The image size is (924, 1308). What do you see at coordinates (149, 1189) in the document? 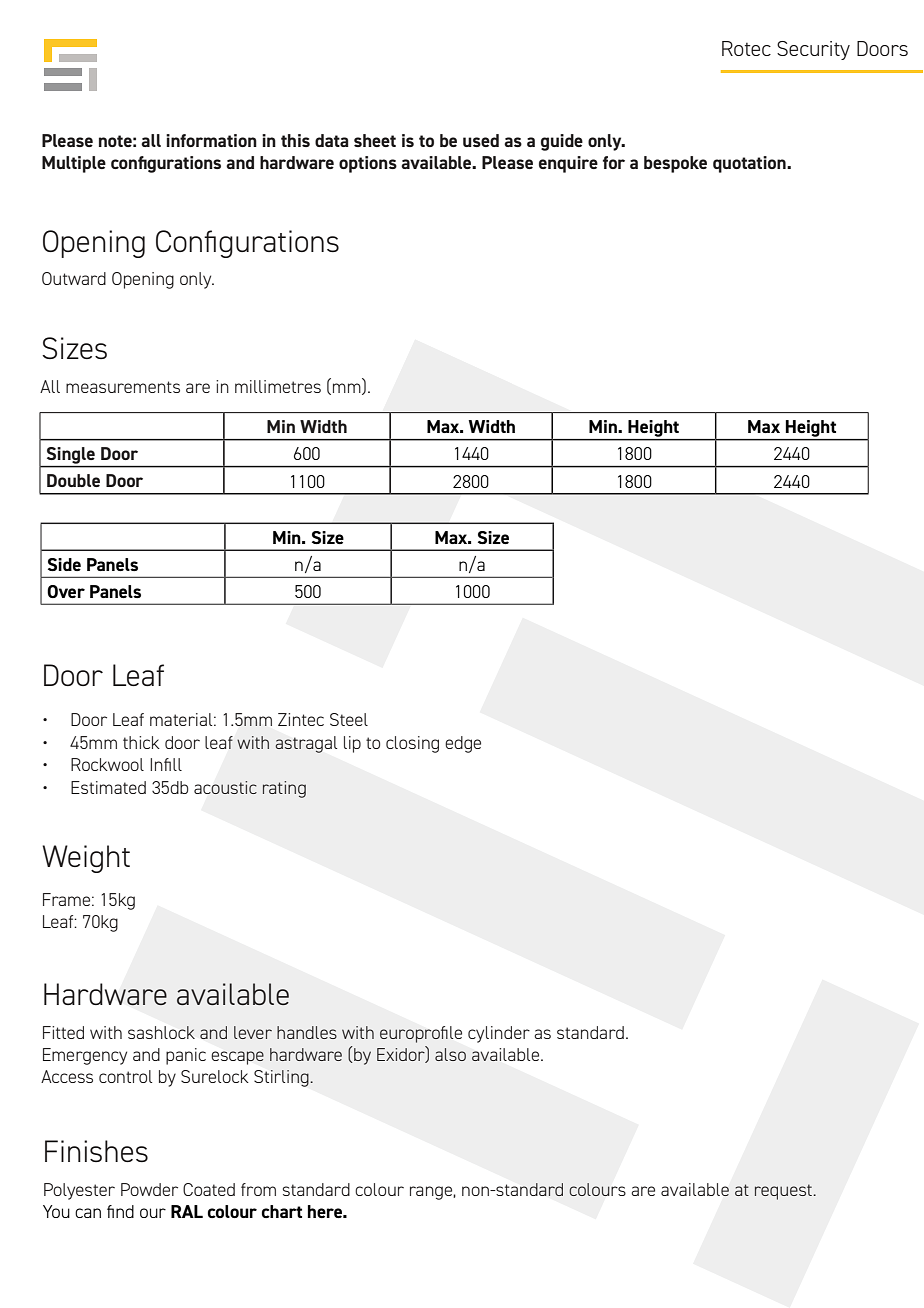
I see `Powder` at bounding box center [149, 1189].
